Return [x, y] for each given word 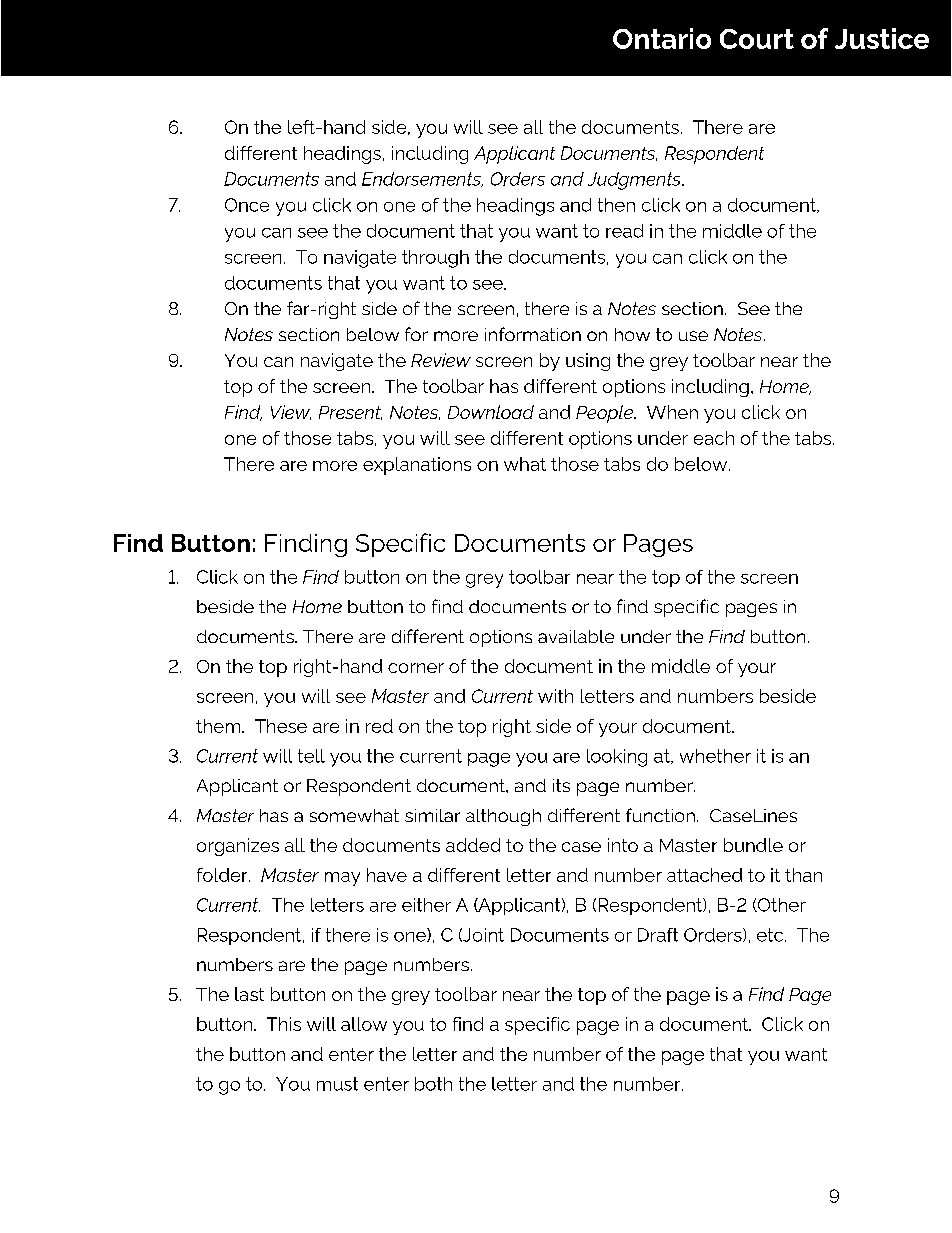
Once [247, 205]
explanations [417, 466]
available [576, 636]
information [533, 334]
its [561, 785]
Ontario [662, 38]
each [714, 438]
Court [757, 39]
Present [350, 413]
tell [311, 756]
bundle [753, 845]
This [284, 1024]
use [693, 336]
